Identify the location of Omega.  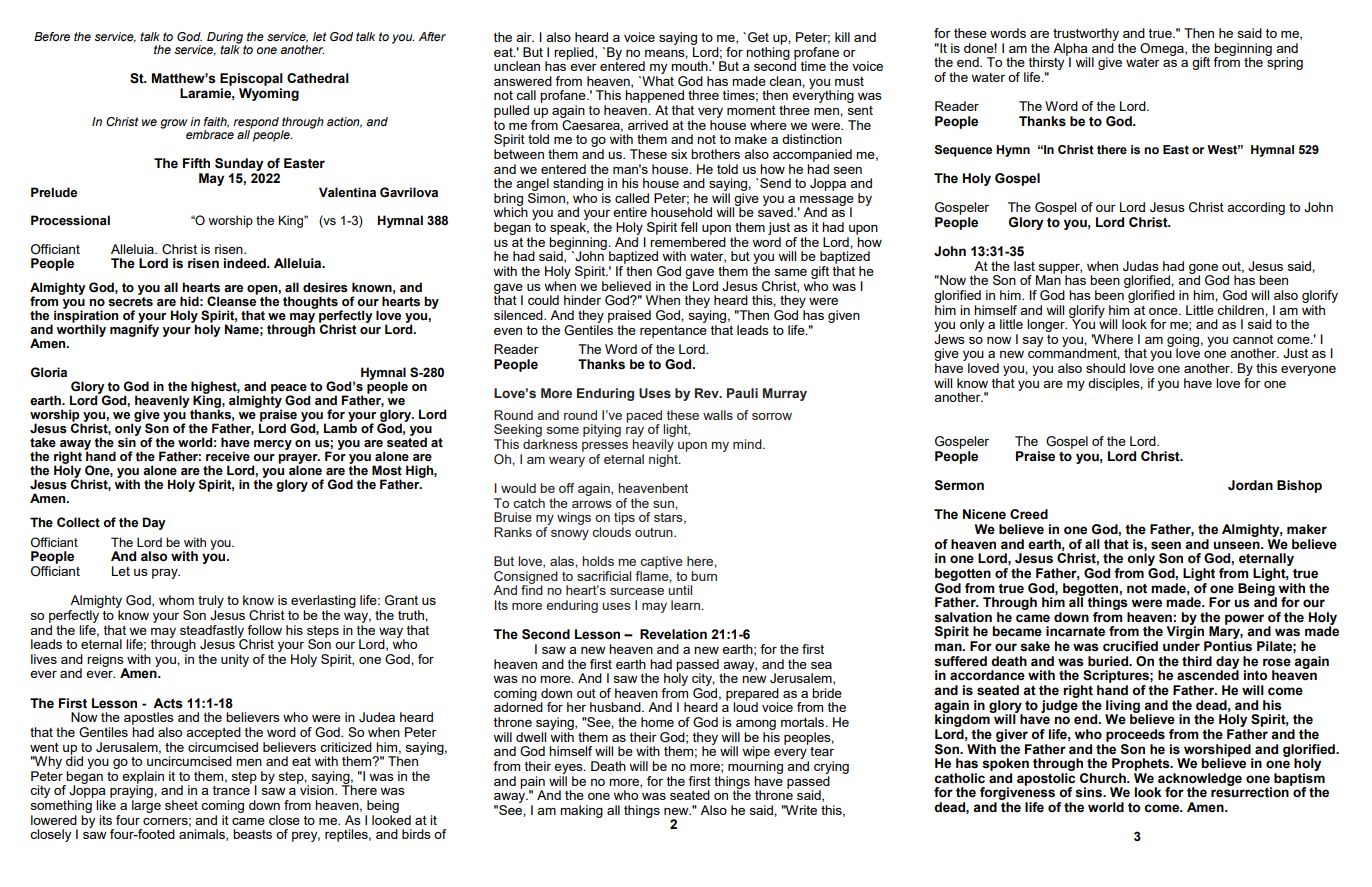
(1163, 49).
